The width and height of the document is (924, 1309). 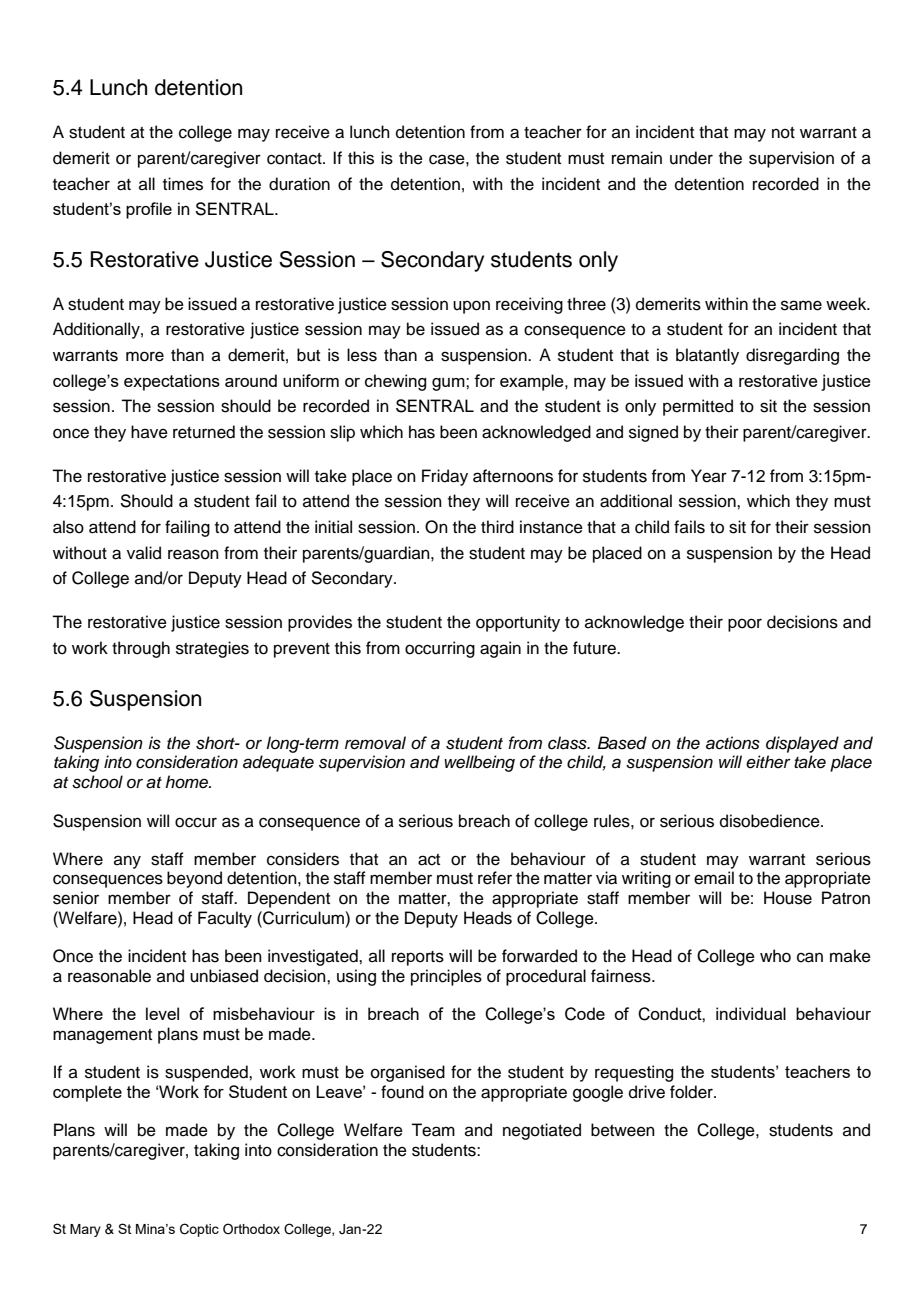 I want to click on third, so click(x=497, y=527).
